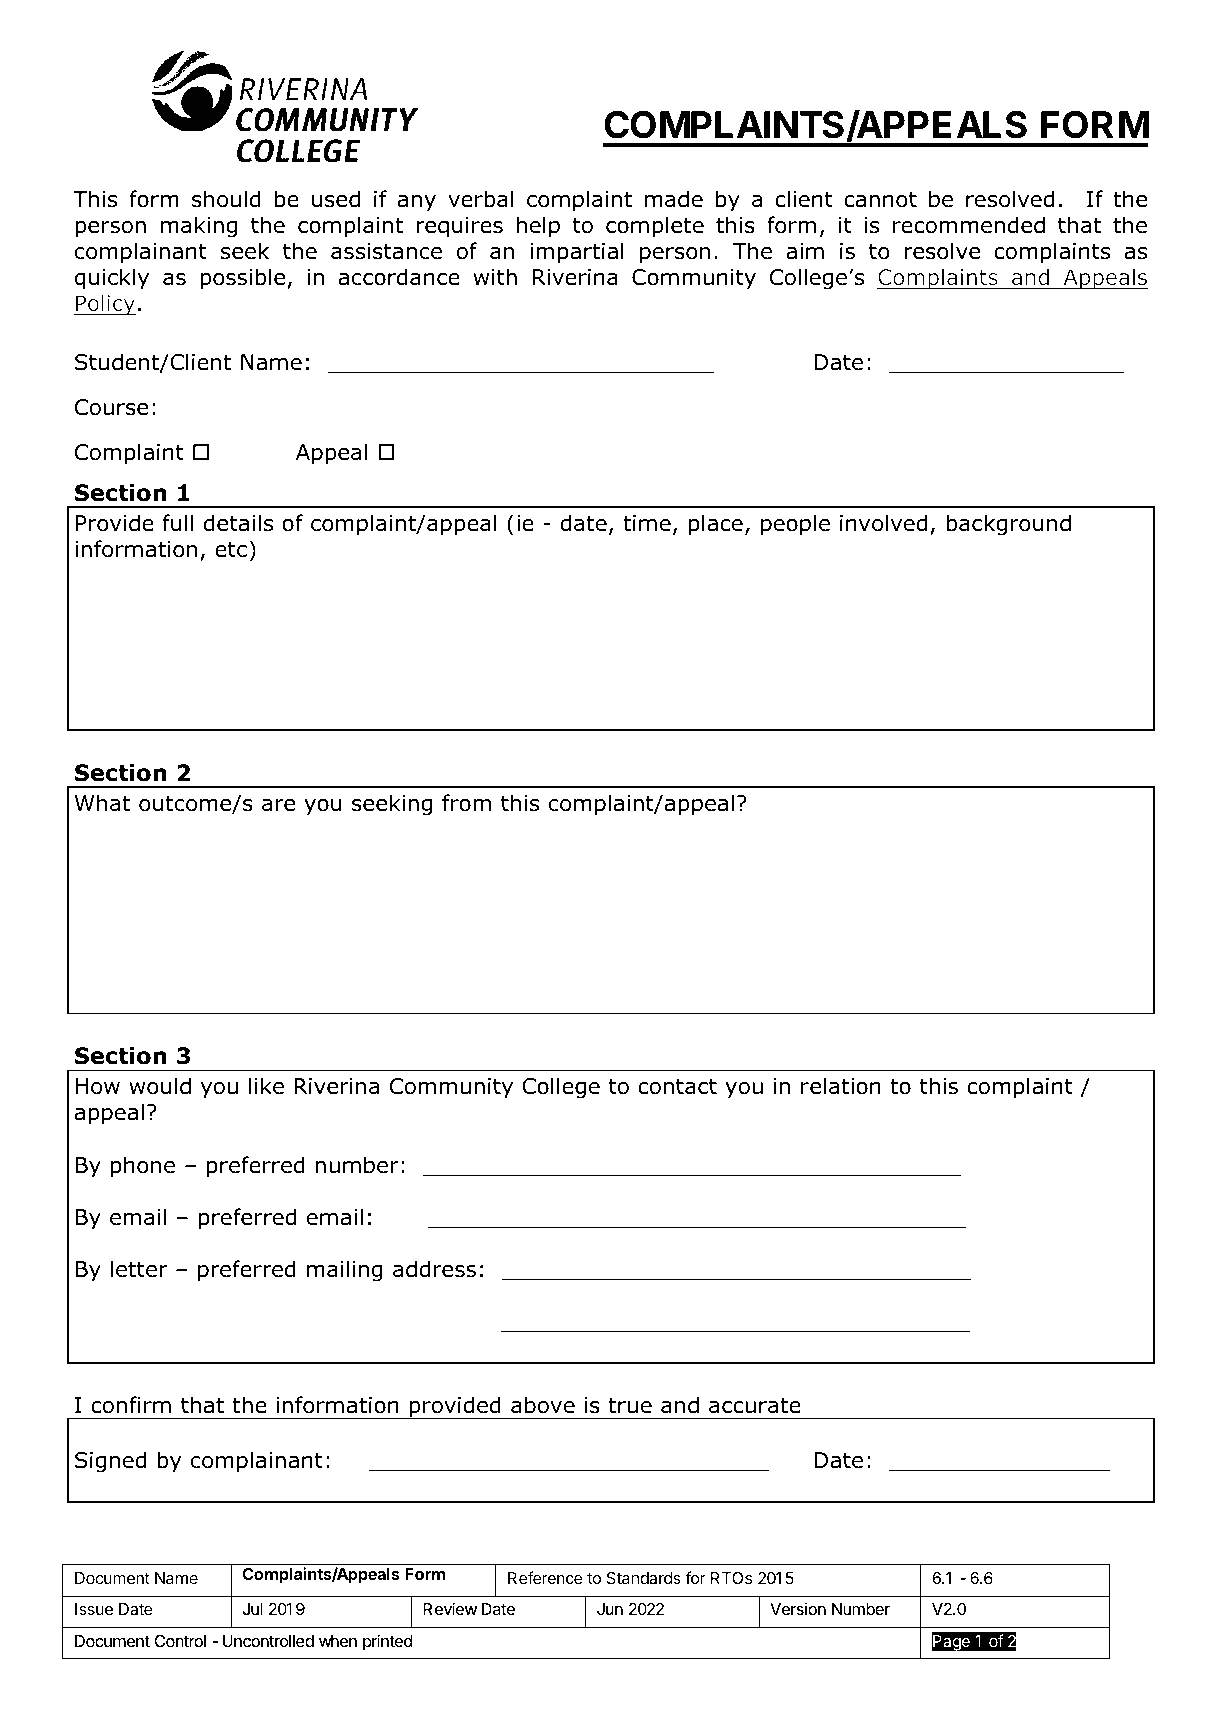  What do you see at coordinates (278, 805) in the screenshot?
I see `are` at bounding box center [278, 805].
